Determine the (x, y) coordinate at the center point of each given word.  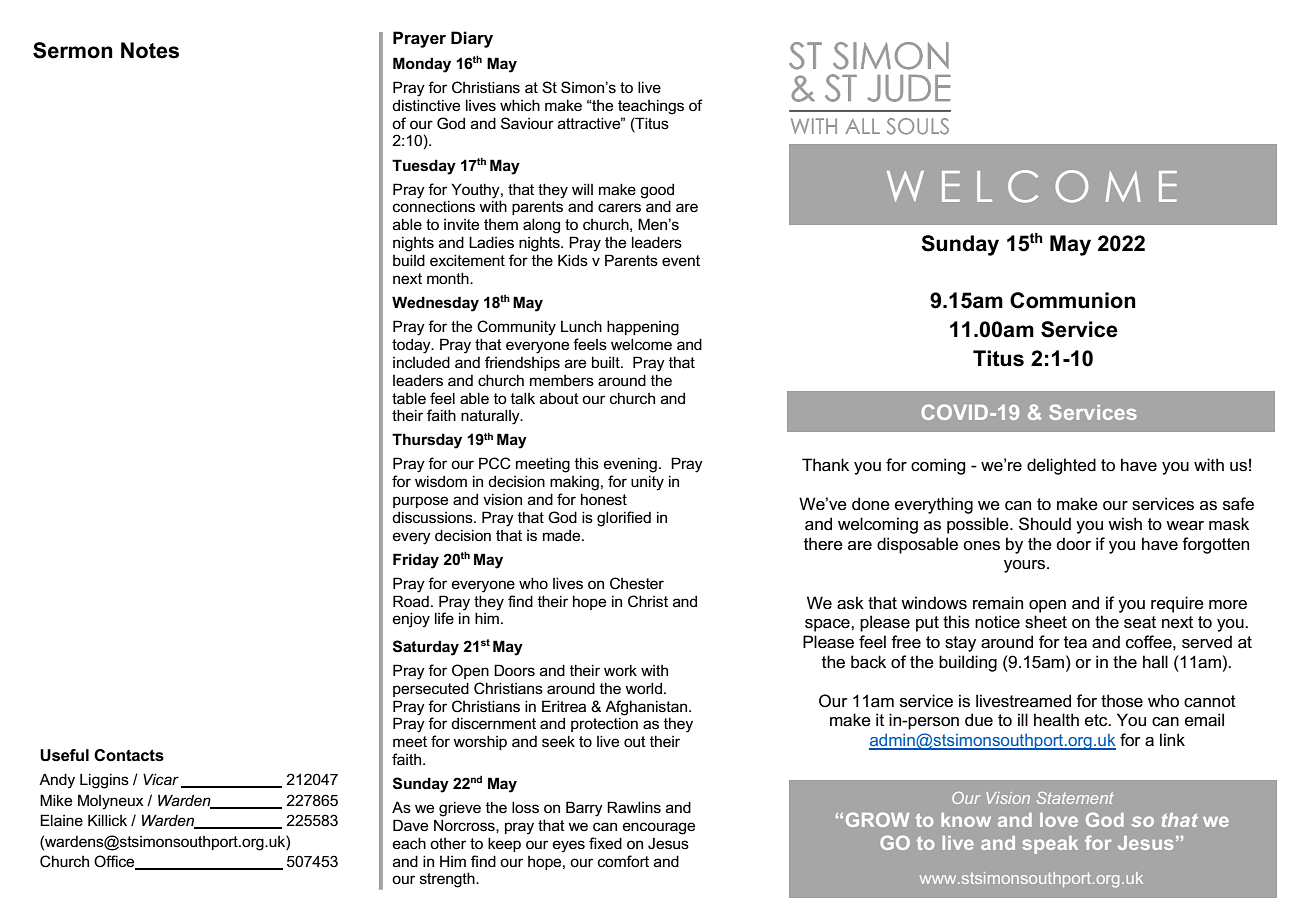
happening (643, 328)
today (412, 346)
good (657, 191)
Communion (1073, 300)
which (520, 105)
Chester (637, 583)
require (1177, 604)
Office (115, 862)
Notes (150, 50)
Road (411, 601)
